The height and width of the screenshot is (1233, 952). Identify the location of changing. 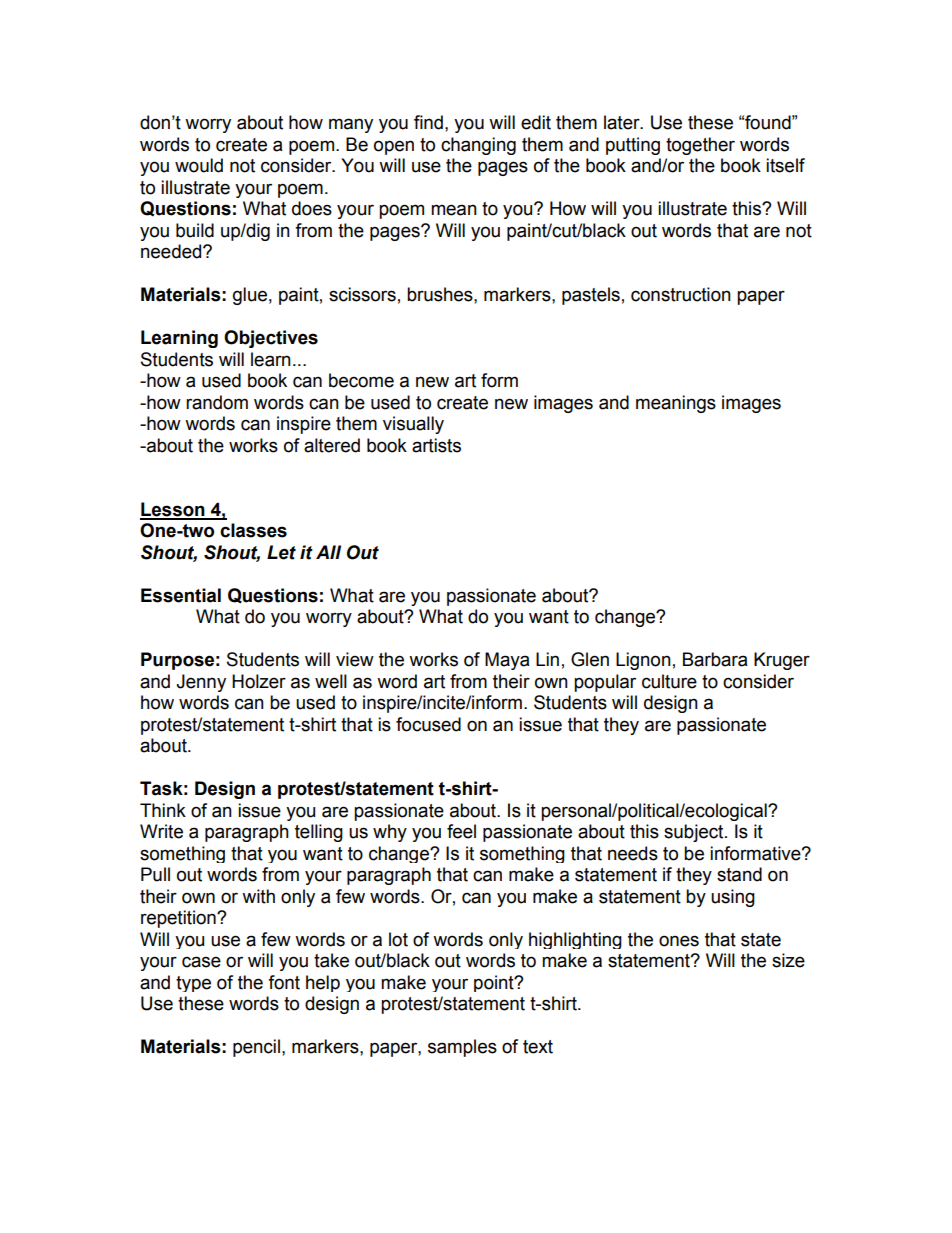
(478, 146).
